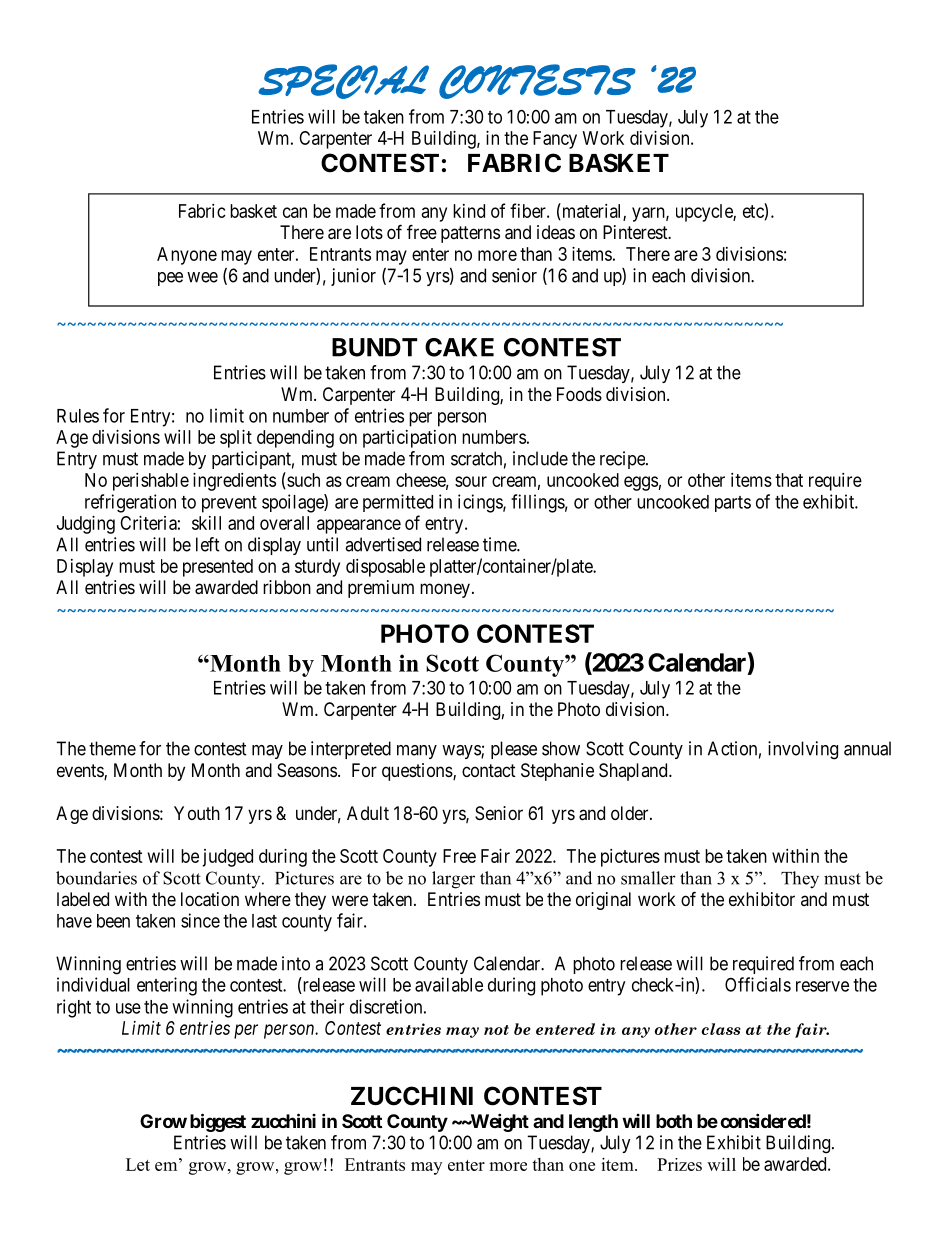 The height and width of the page is (1233, 952). Describe the element at coordinates (459, 347) in the page. I see `CAKE` at that location.
